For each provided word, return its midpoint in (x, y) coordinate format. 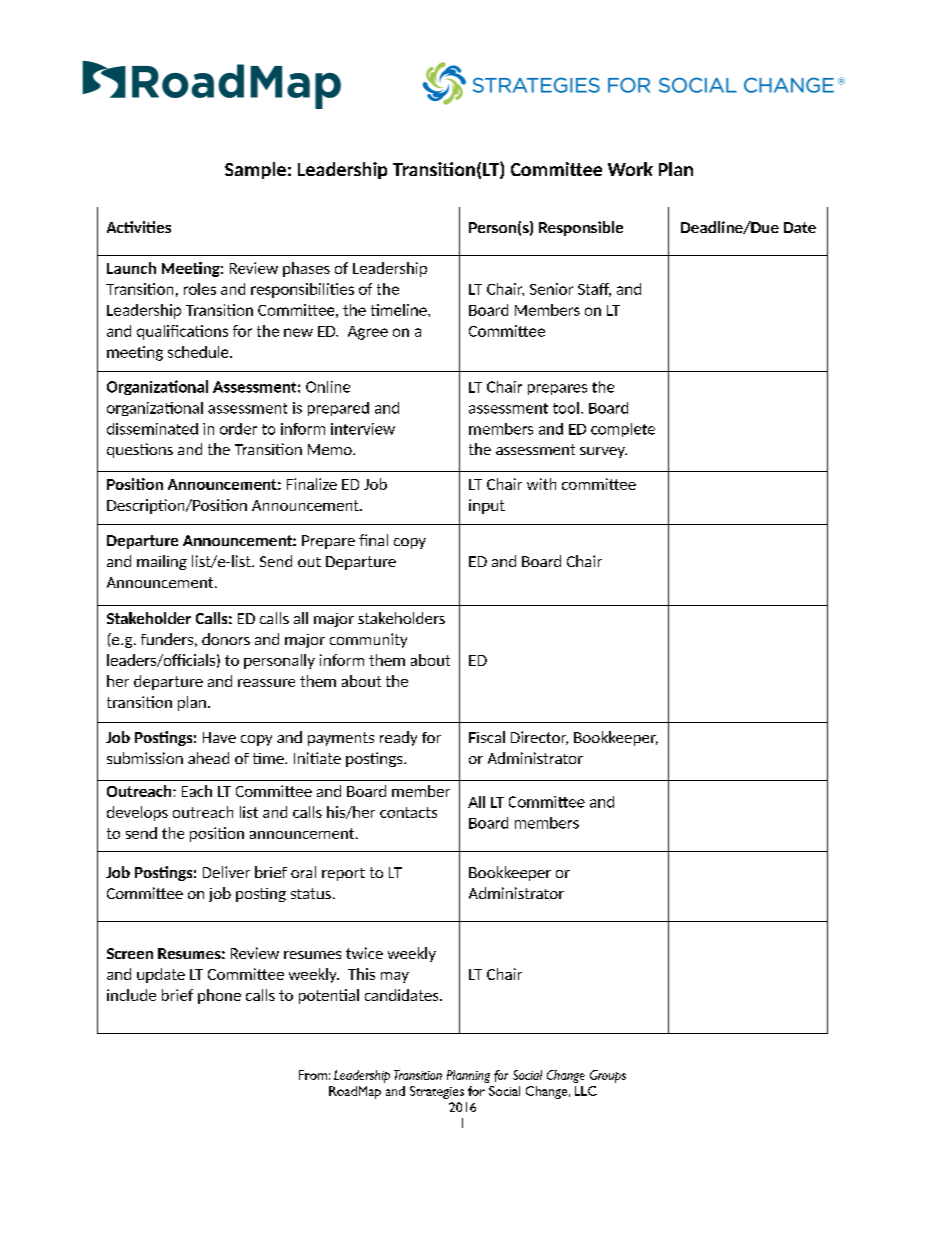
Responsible (581, 228)
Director (539, 738)
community (368, 640)
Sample (255, 170)
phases (306, 269)
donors (226, 639)
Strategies (437, 1092)
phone (219, 996)
